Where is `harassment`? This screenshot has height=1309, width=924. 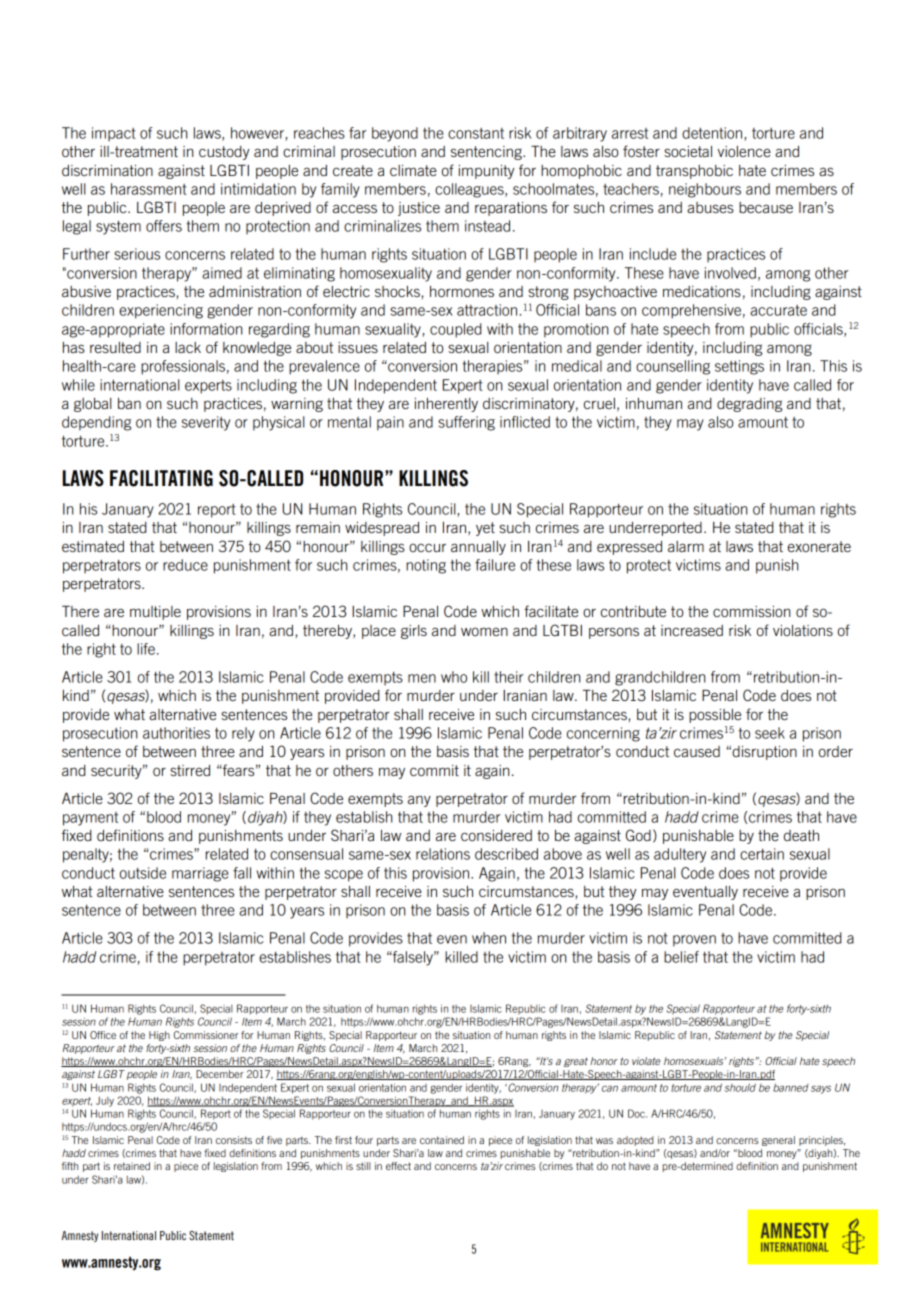
harassment is located at coordinates (149, 189).
